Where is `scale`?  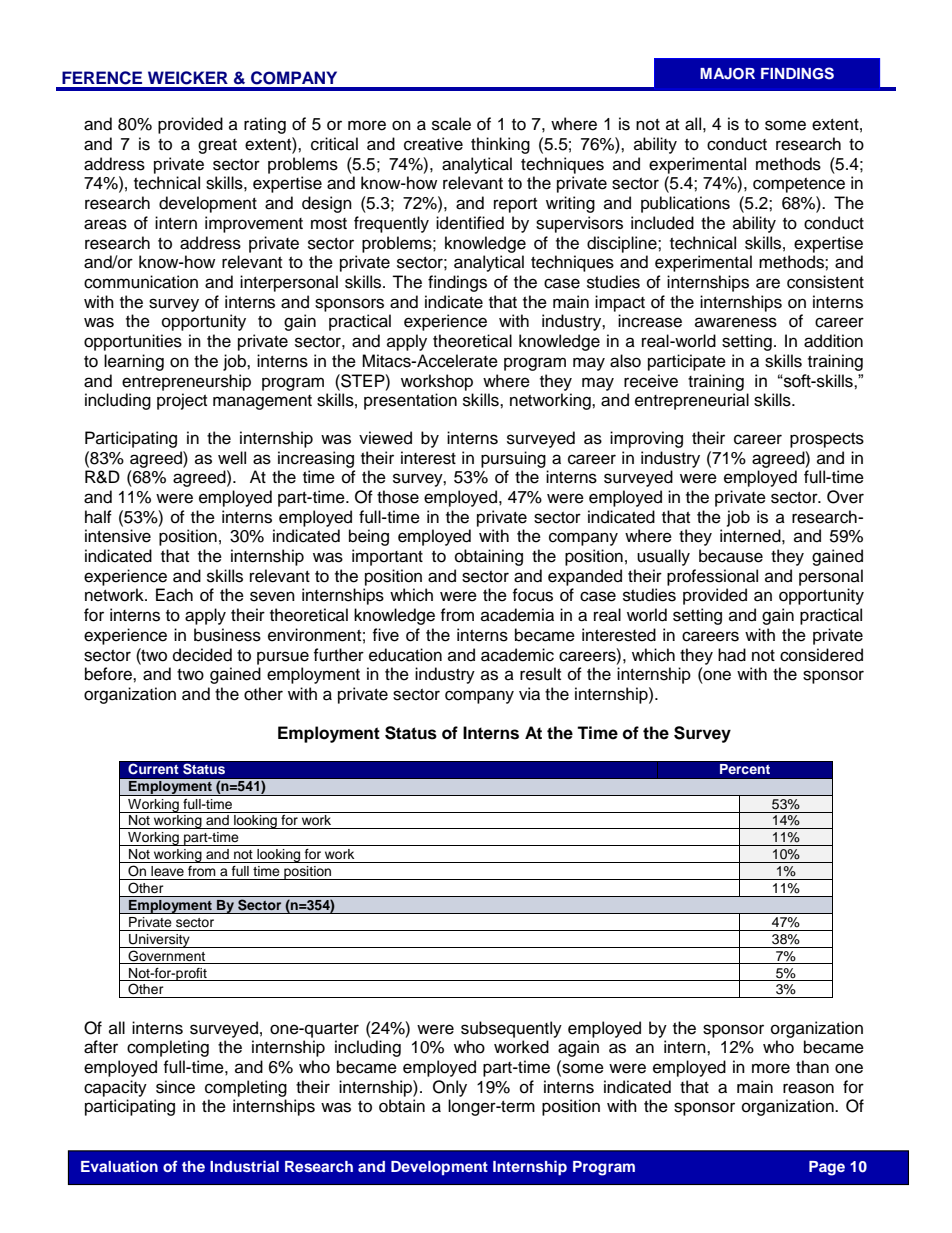
scale is located at coordinates (451, 124).
